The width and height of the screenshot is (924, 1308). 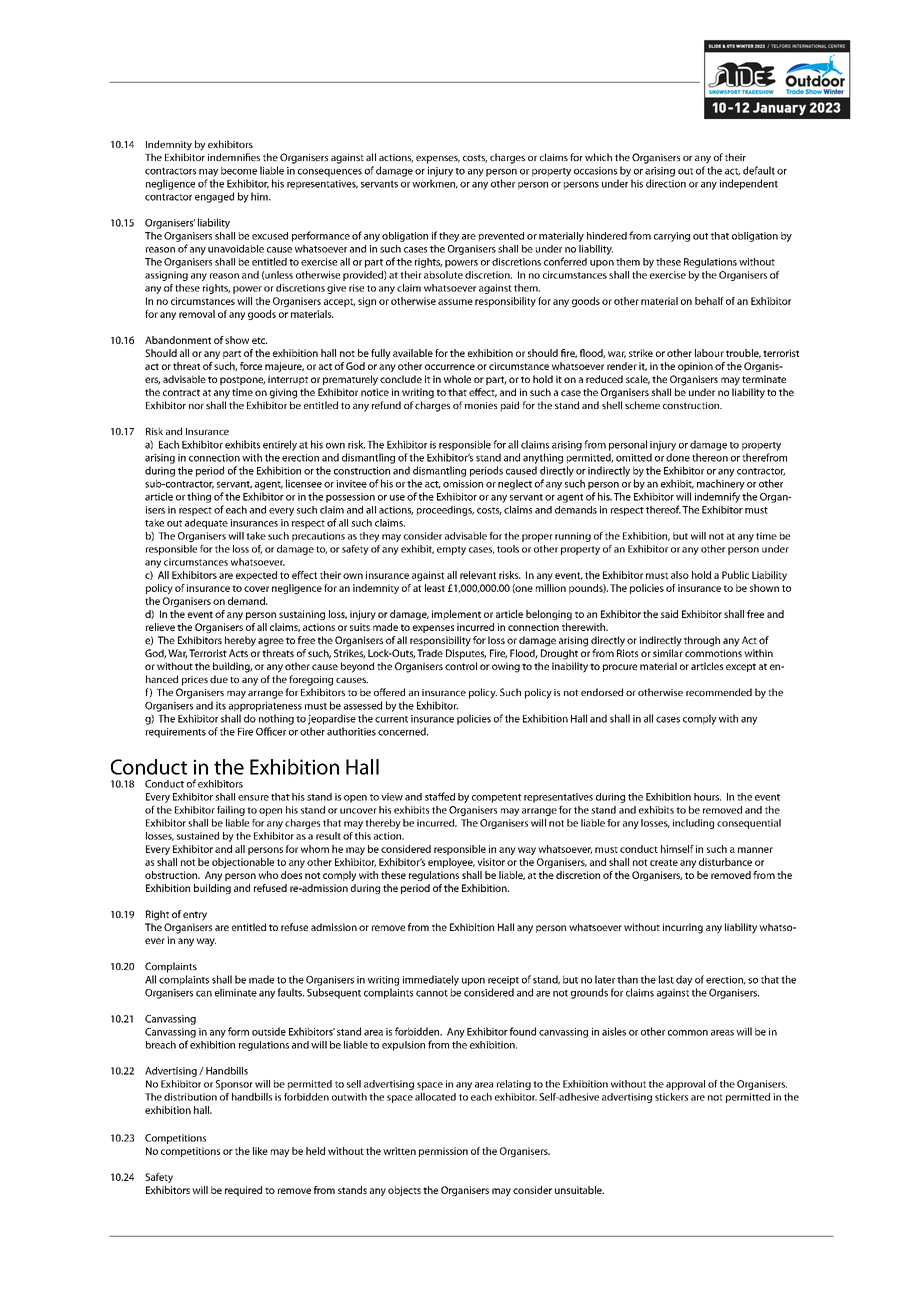 I want to click on permission, so click(x=443, y=1152).
